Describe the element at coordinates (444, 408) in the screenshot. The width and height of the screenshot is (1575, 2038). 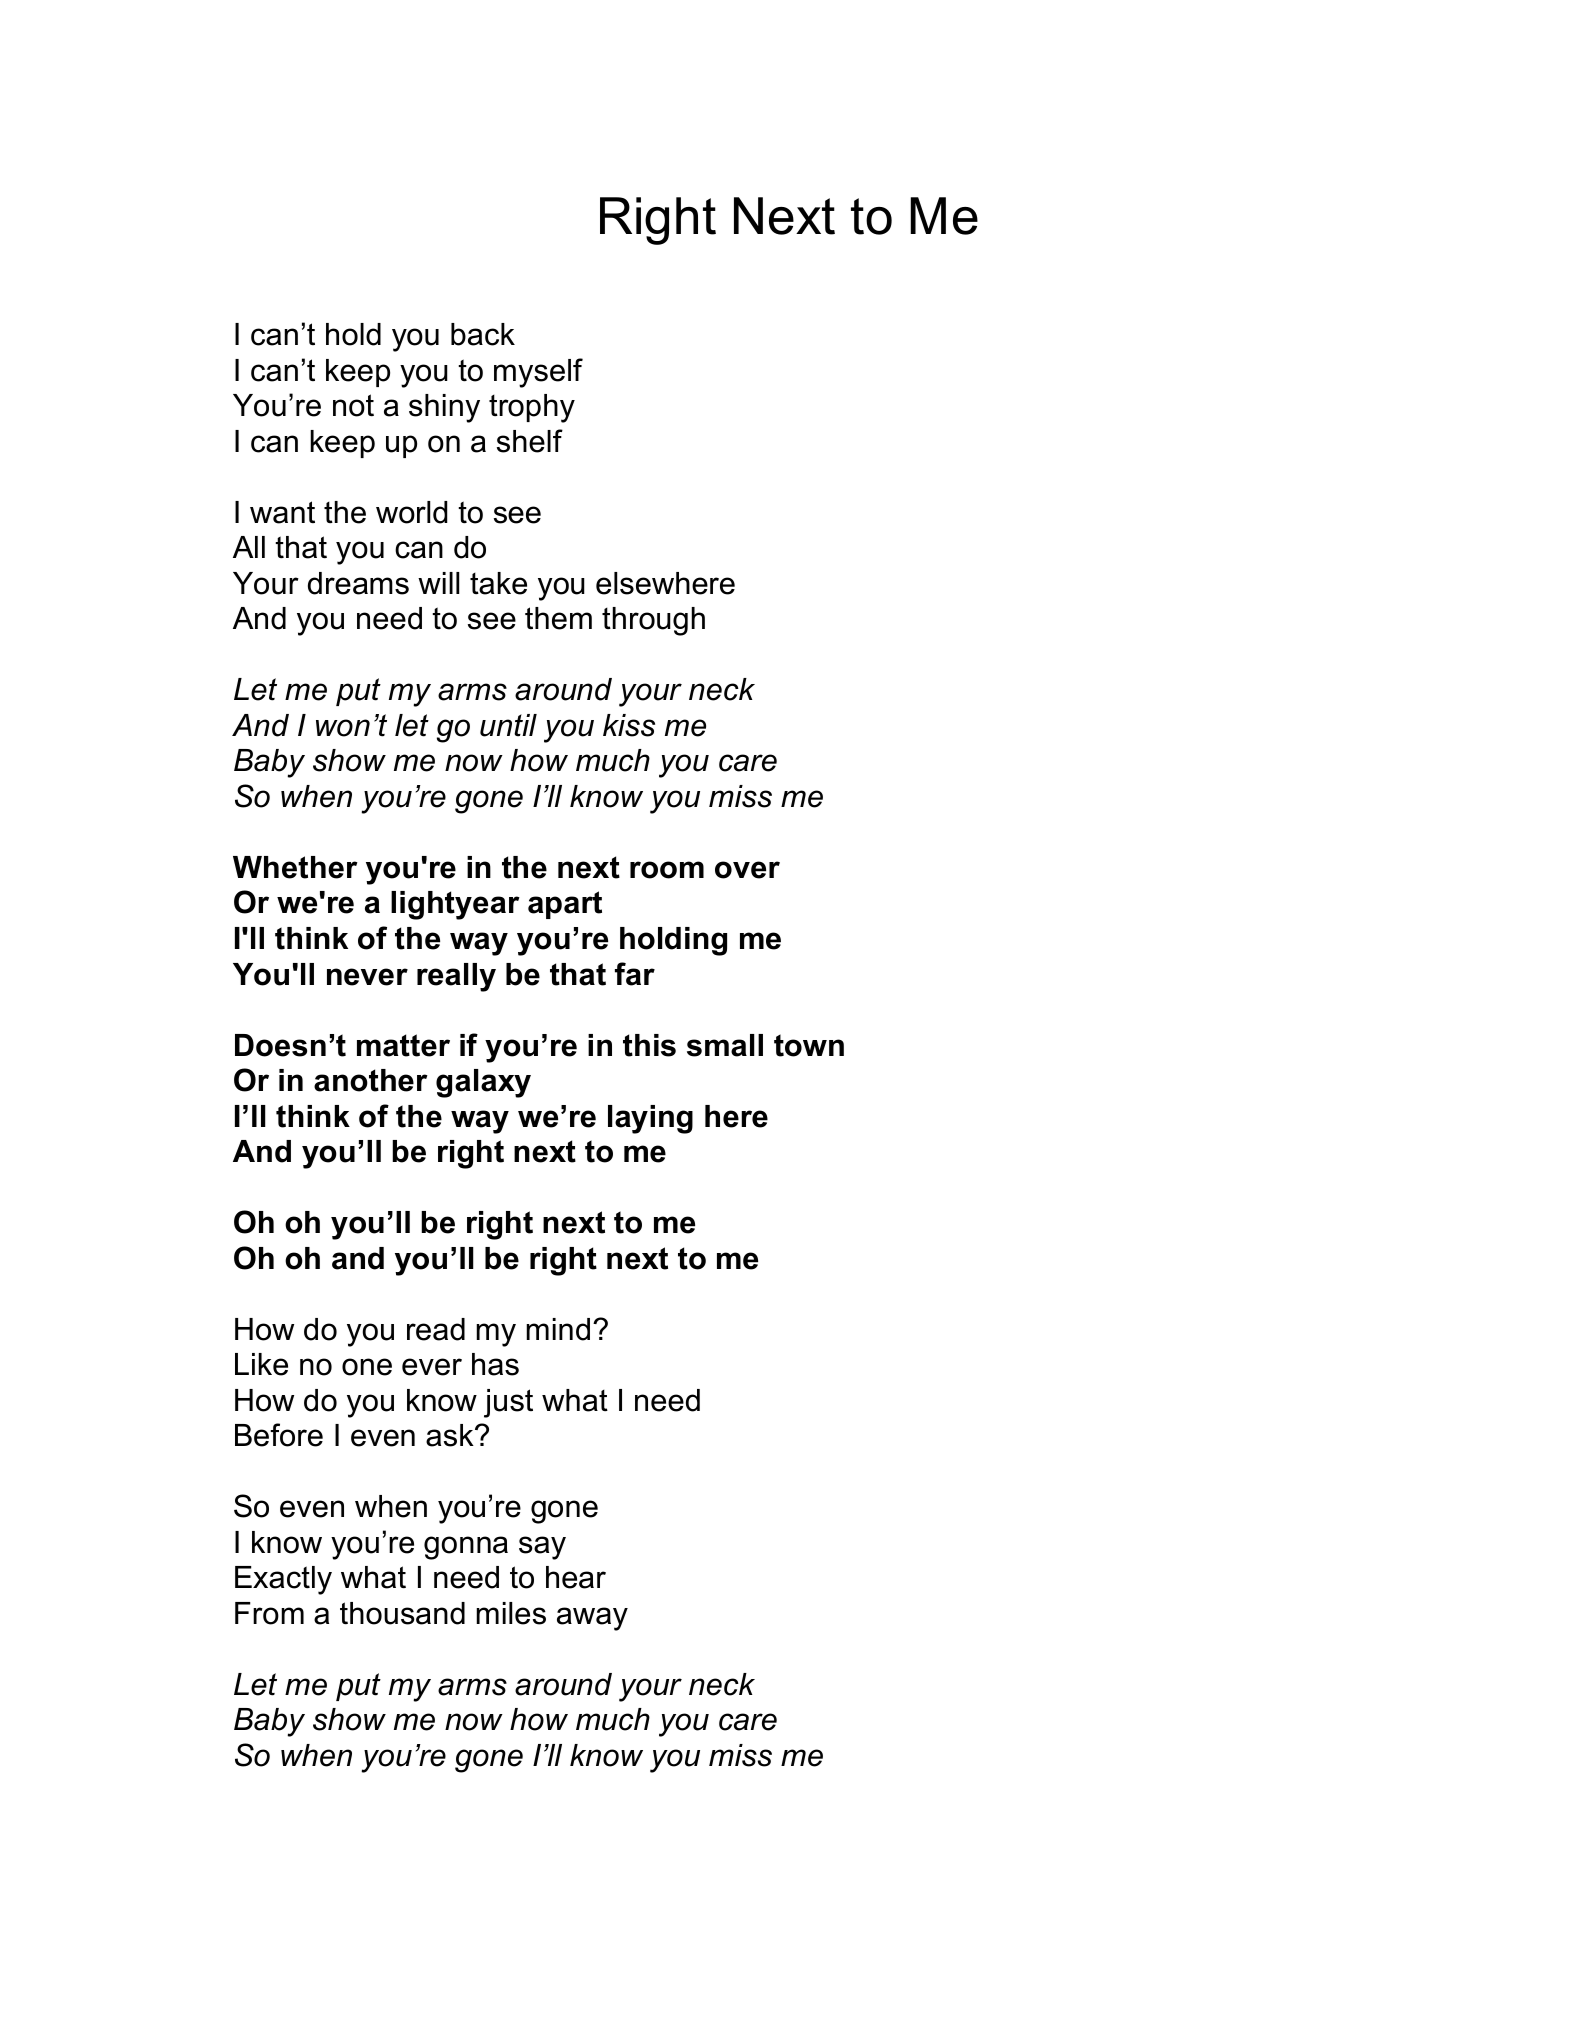
I see `shiny` at that location.
